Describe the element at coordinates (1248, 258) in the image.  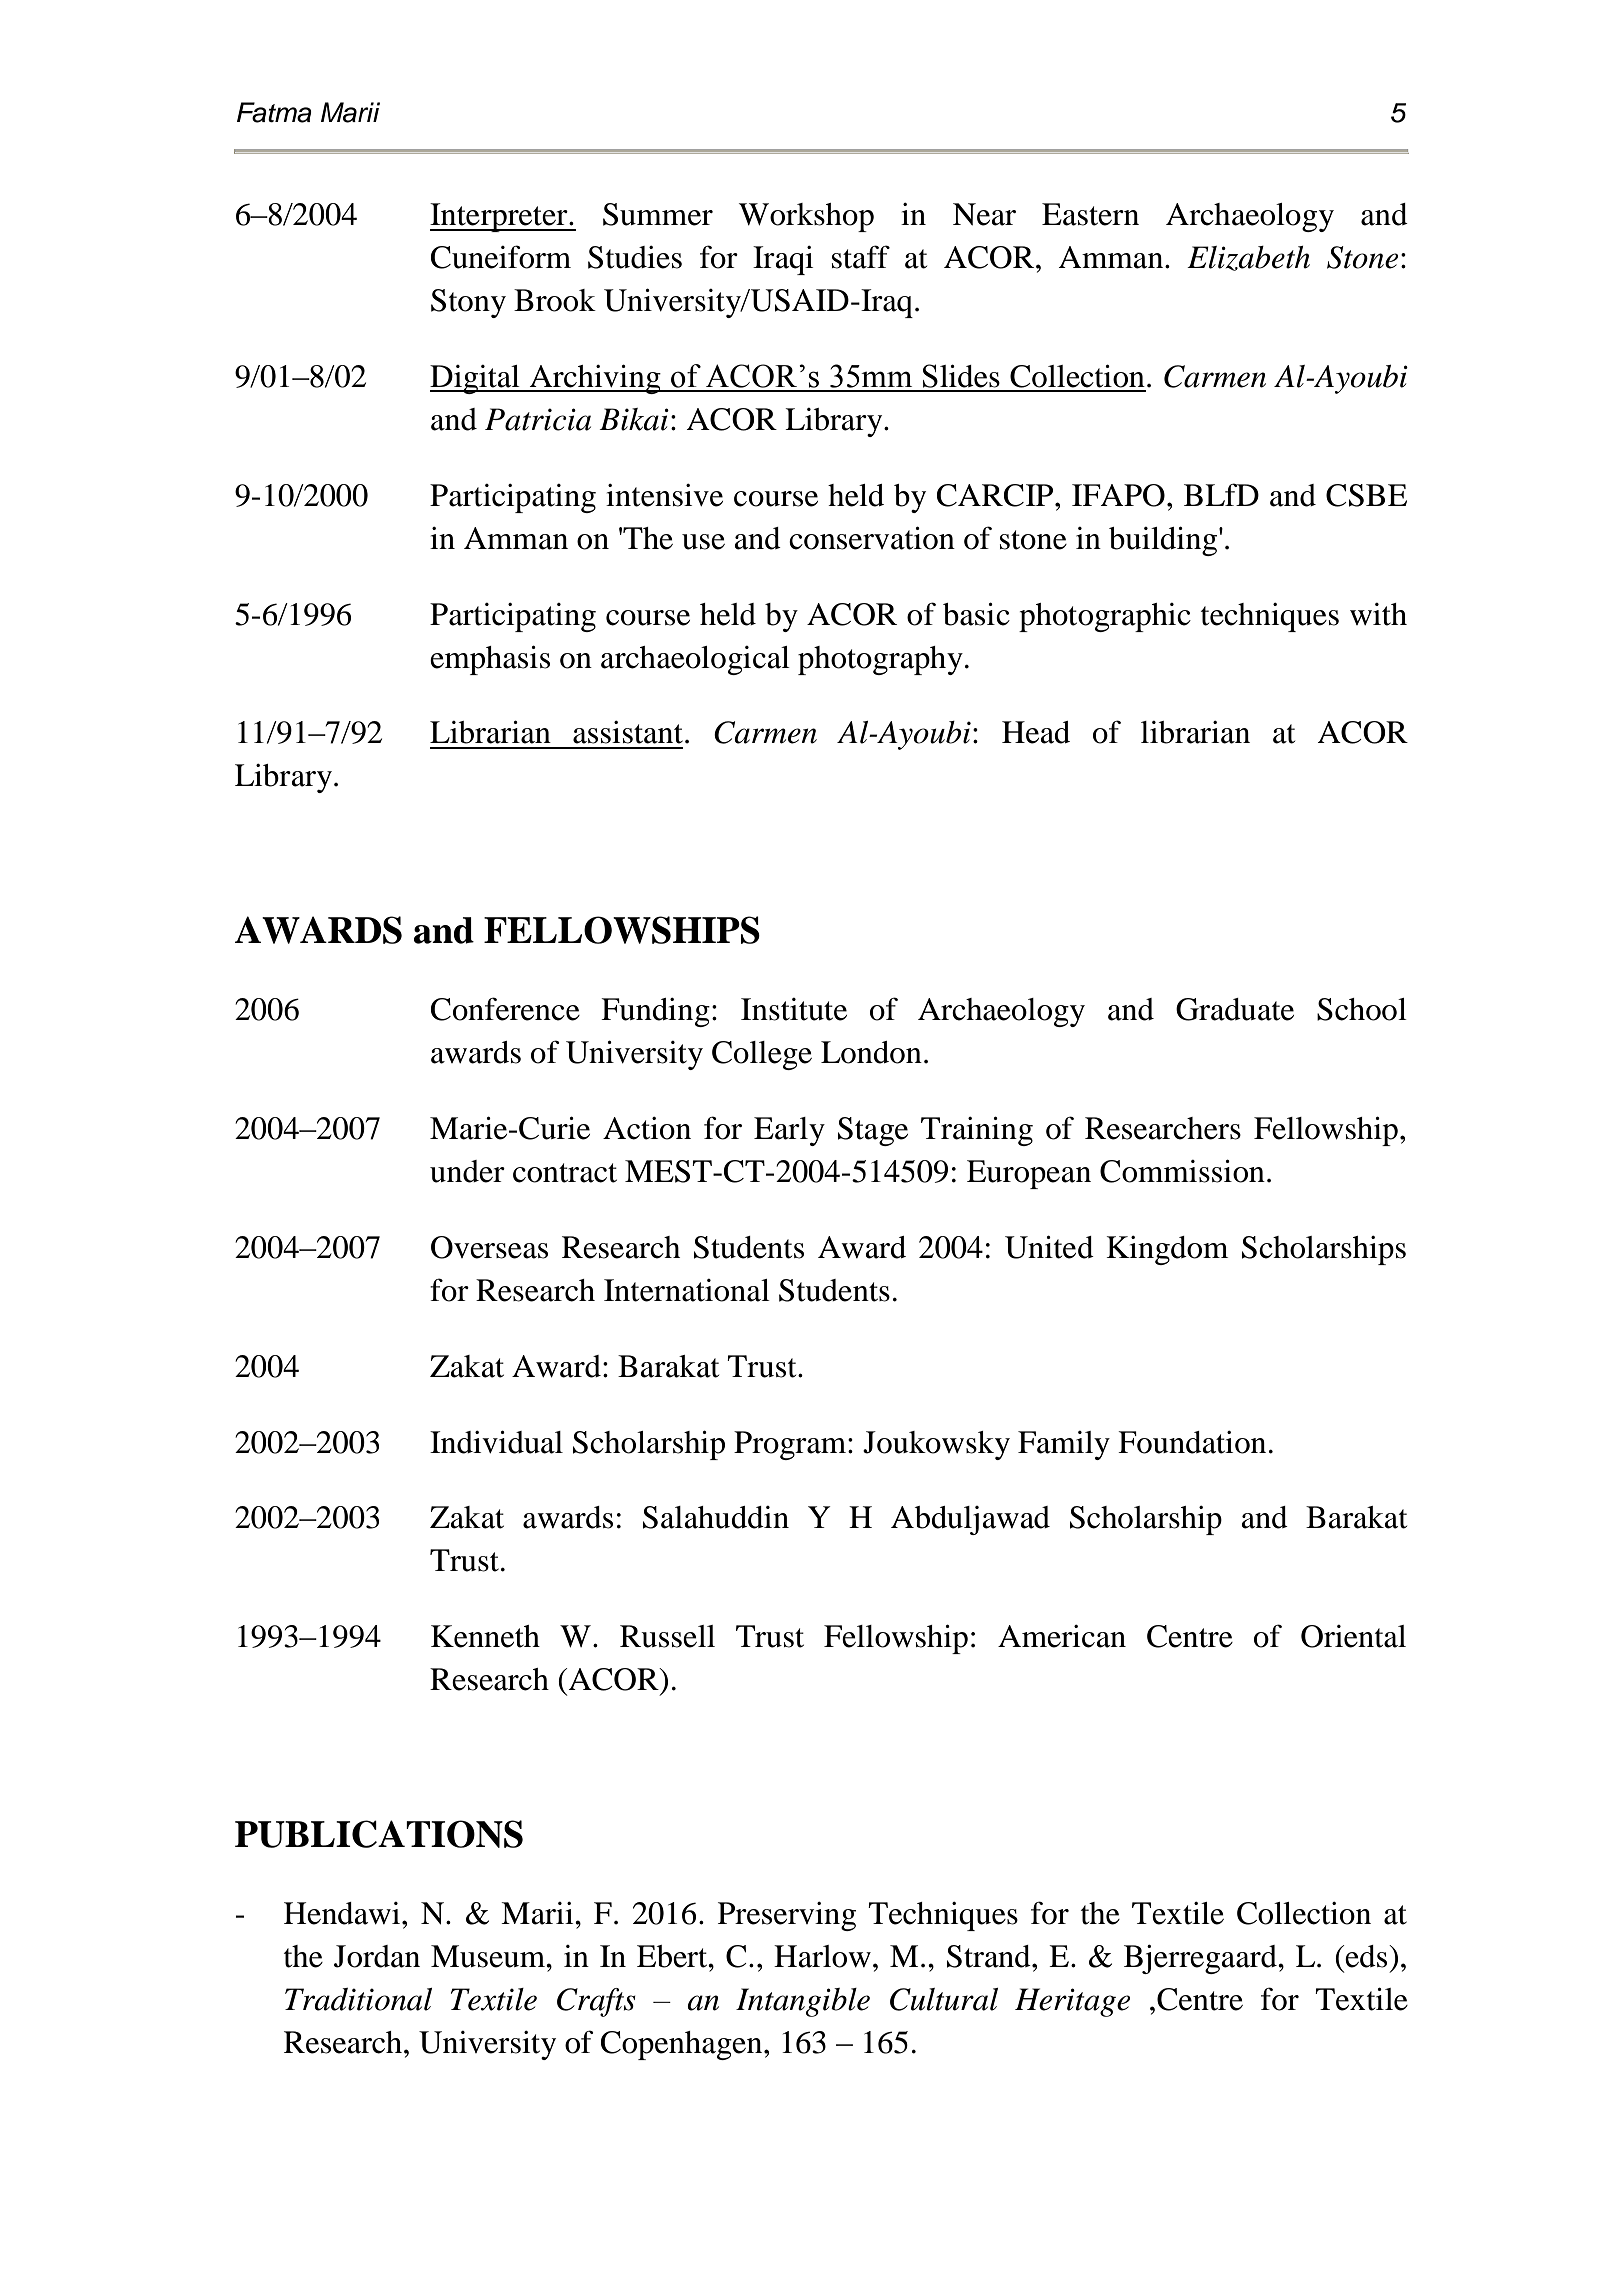
I see `Elizabeth` at that location.
